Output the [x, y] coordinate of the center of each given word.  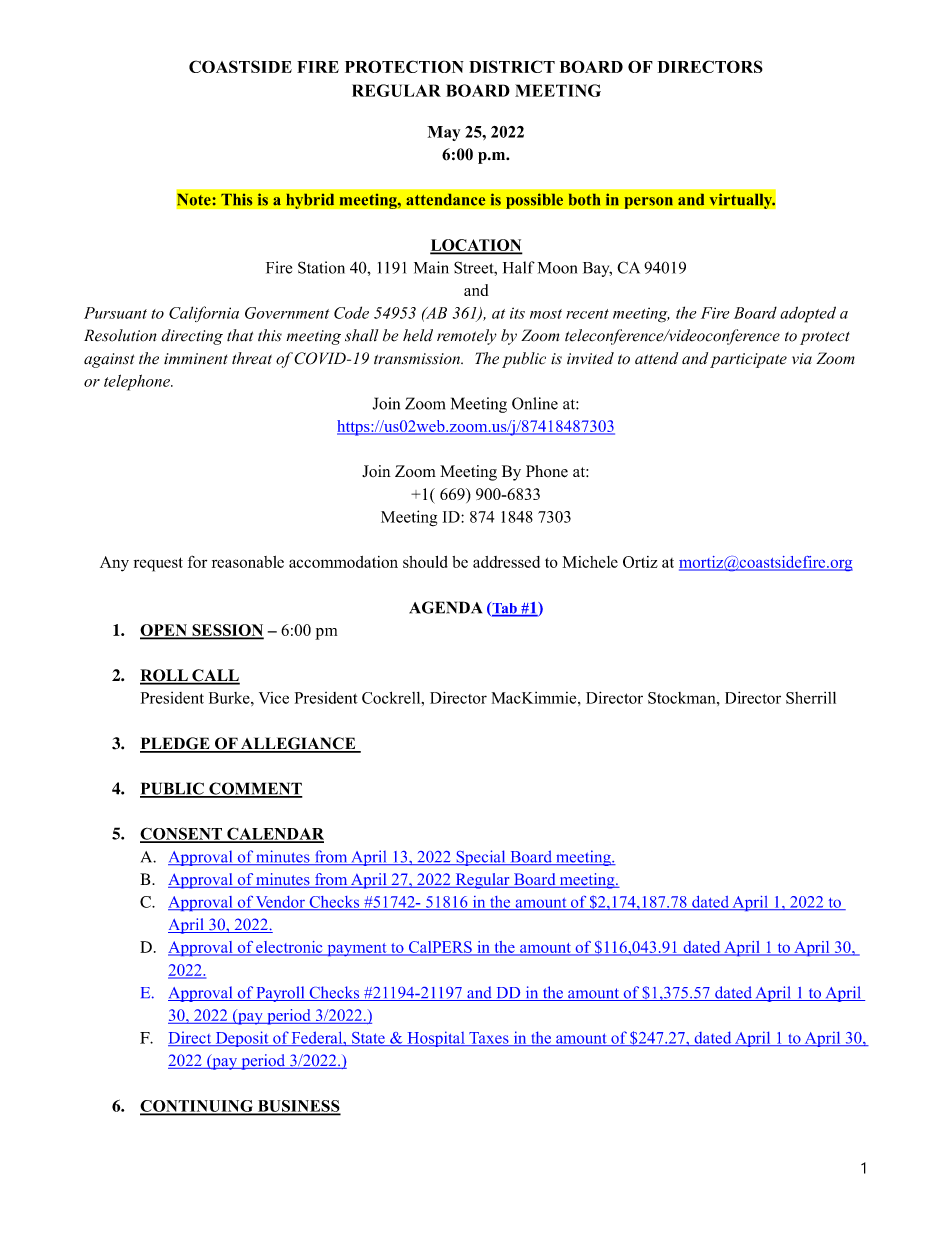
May [443, 133]
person [648, 203]
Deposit [242, 1039]
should [425, 562]
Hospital [436, 1039]
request [158, 564]
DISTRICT [512, 66]
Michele [590, 562]
